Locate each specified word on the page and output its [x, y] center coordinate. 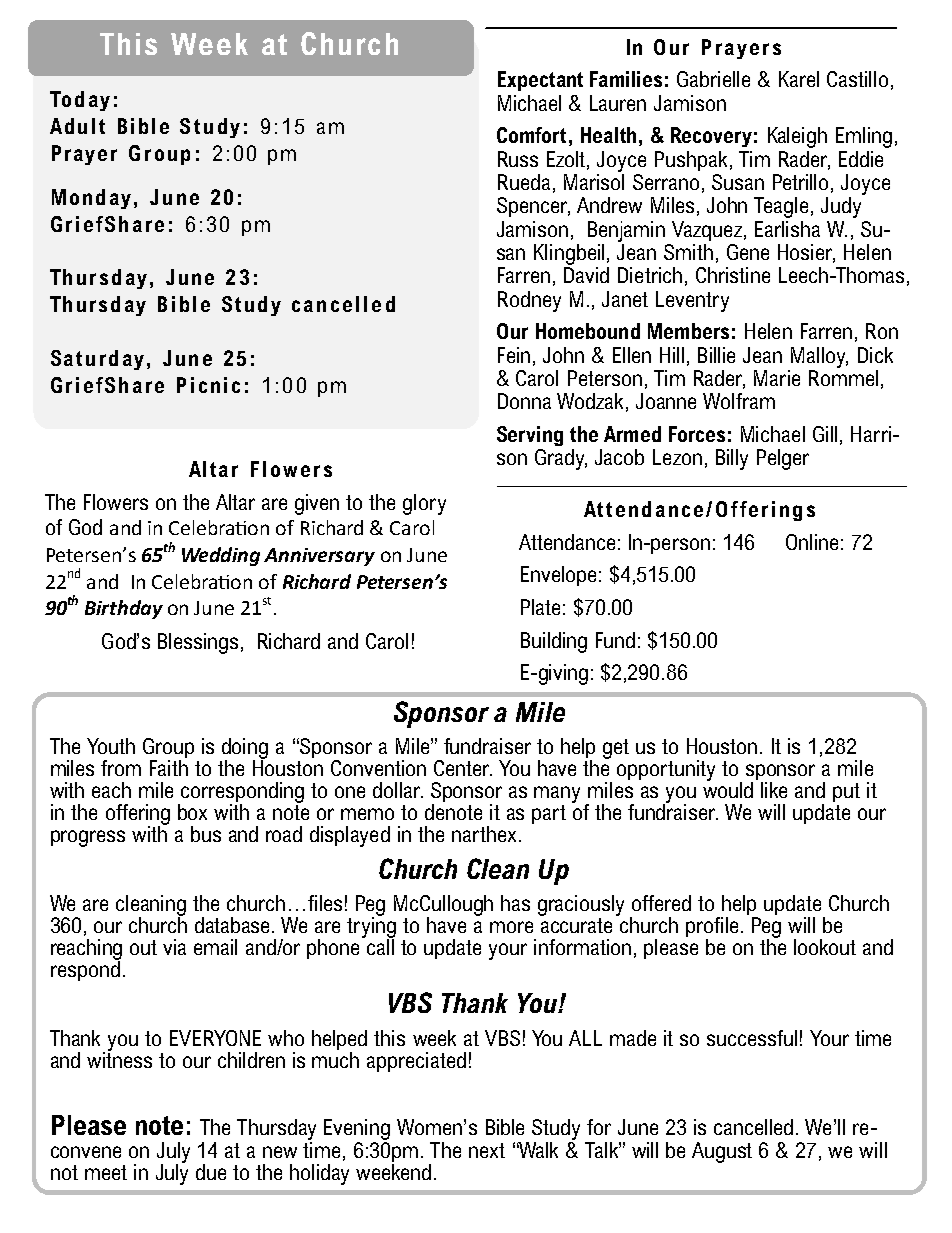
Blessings [198, 643]
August [722, 1152]
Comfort [531, 135]
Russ [518, 159]
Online [812, 542]
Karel [799, 79]
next [487, 1150]
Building [554, 642]
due [211, 1172]
